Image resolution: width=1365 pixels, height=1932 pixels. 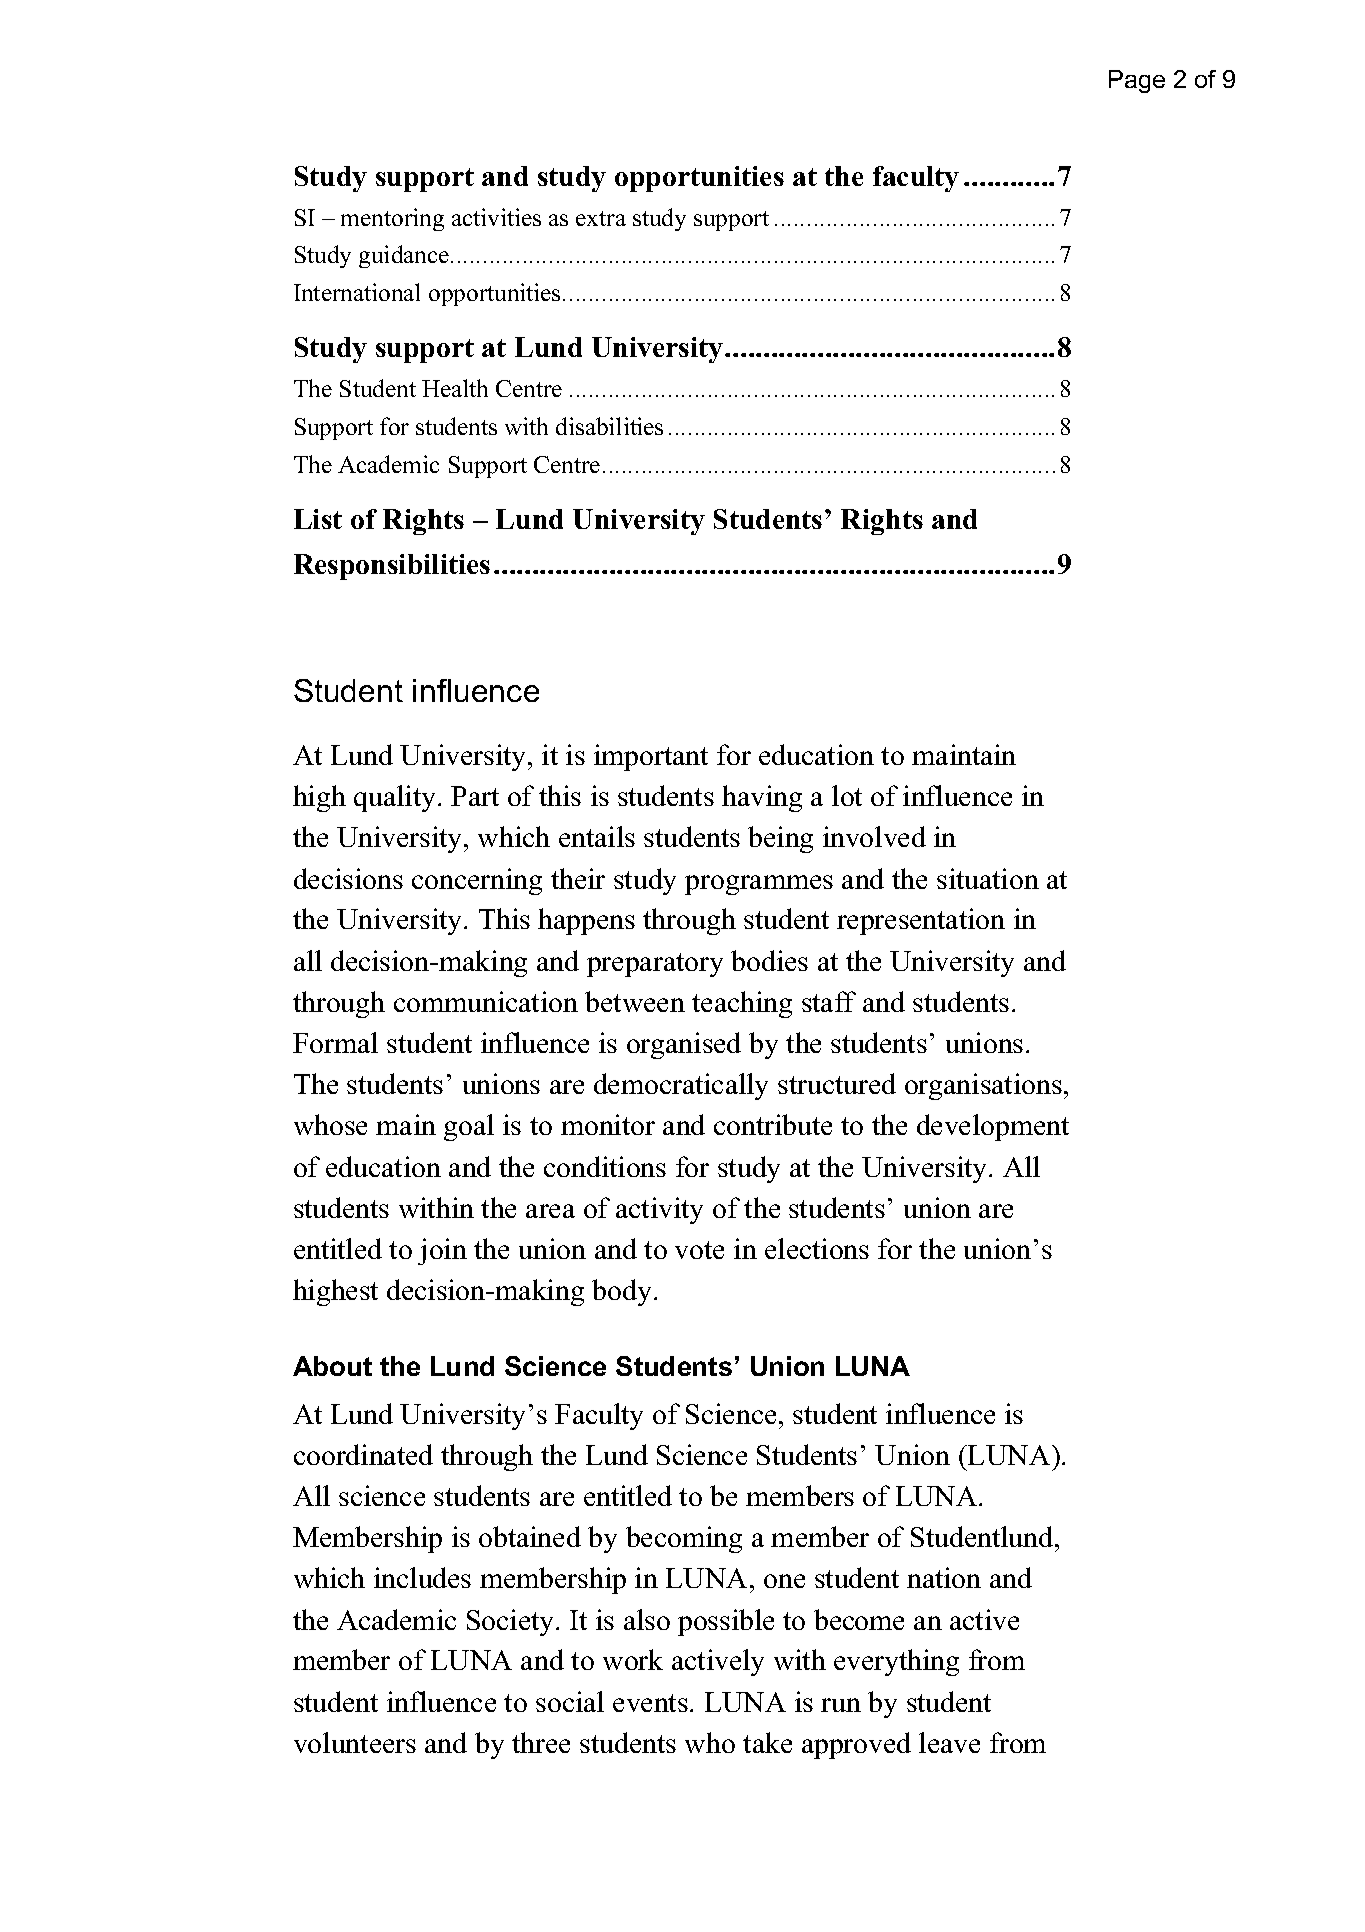 What do you see at coordinates (759, 885) in the screenshot?
I see `programmes` at bounding box center [759, 885].
